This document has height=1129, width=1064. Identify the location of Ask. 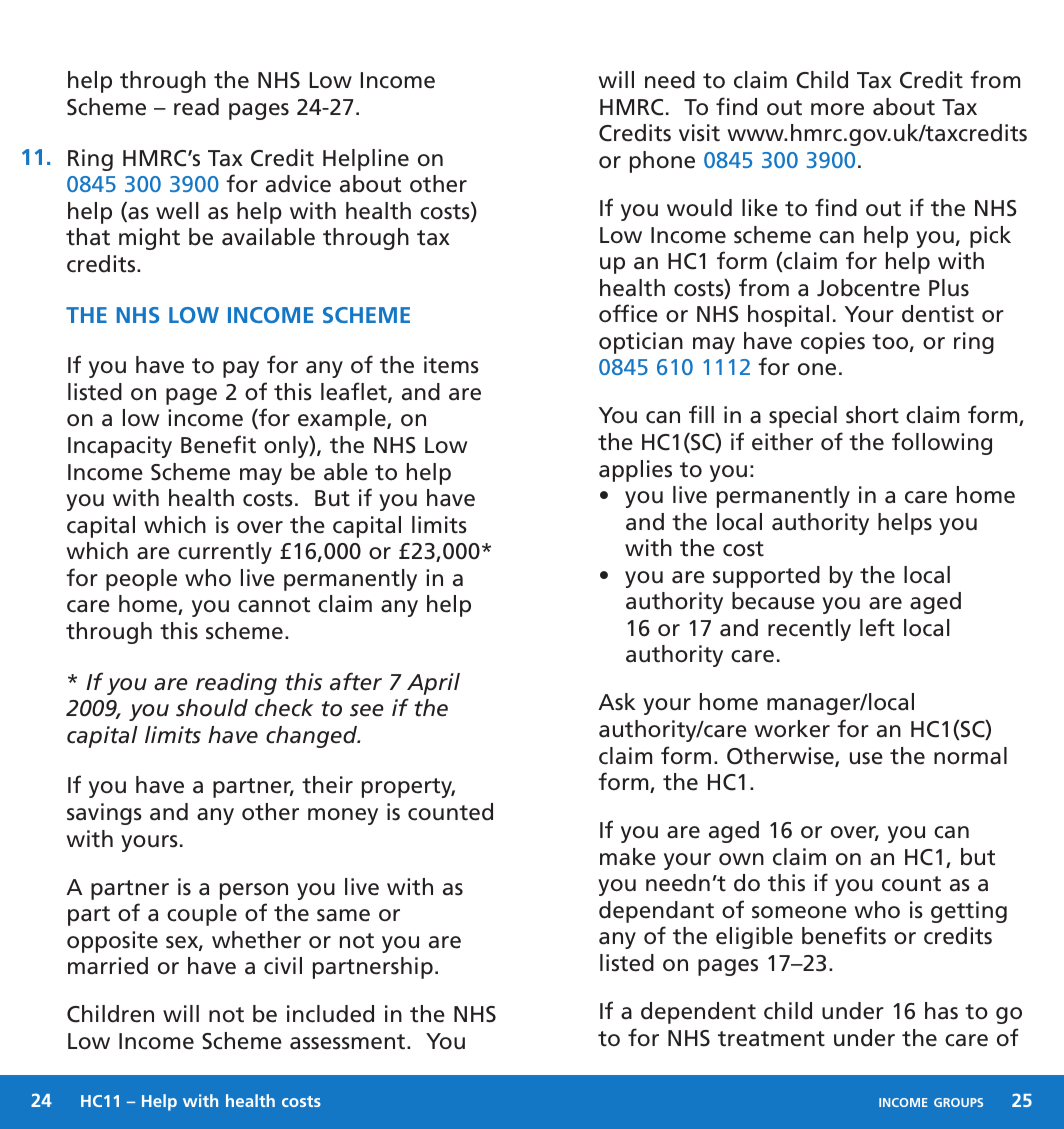
(617, 702).
